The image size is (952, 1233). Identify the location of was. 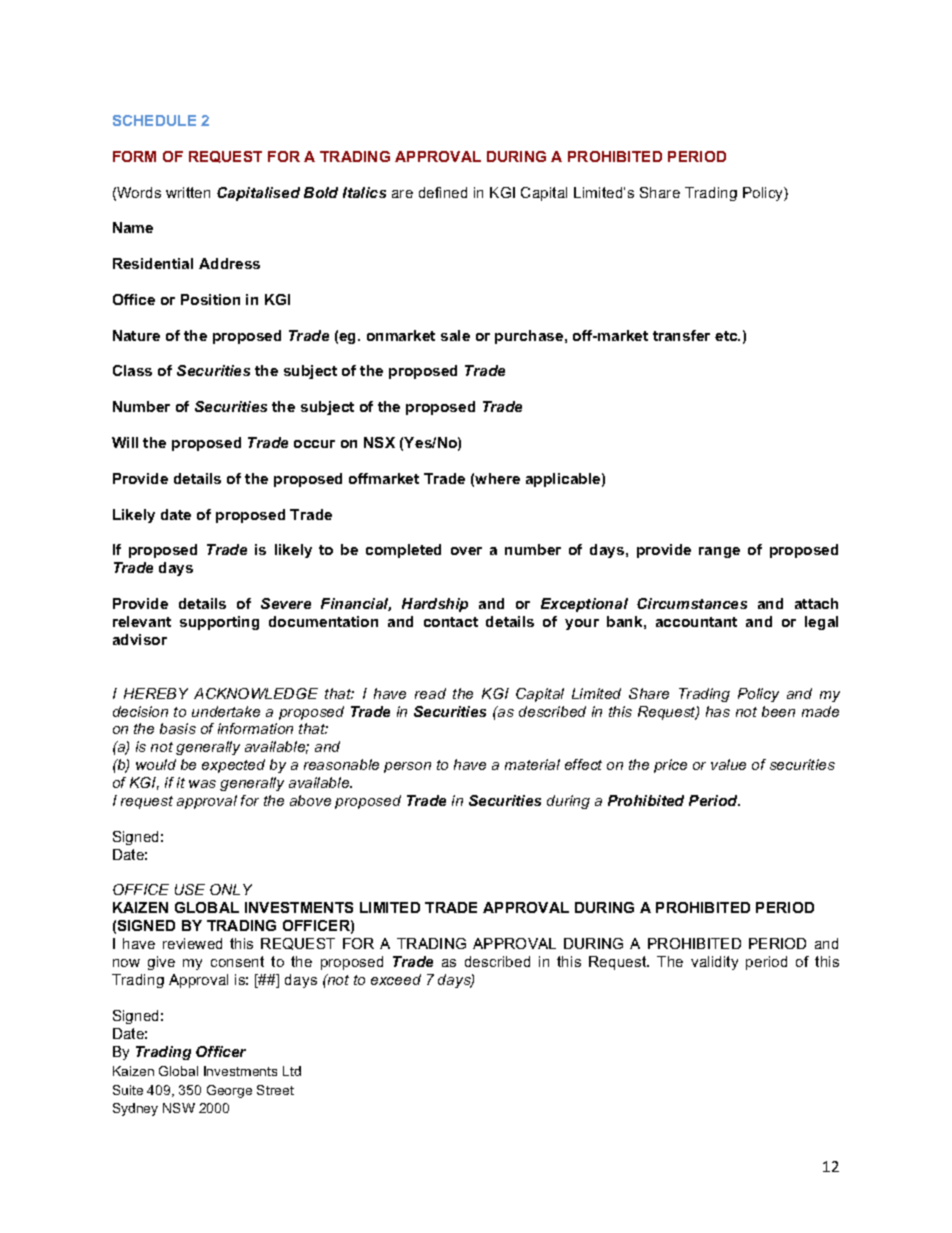
(202, 784).
